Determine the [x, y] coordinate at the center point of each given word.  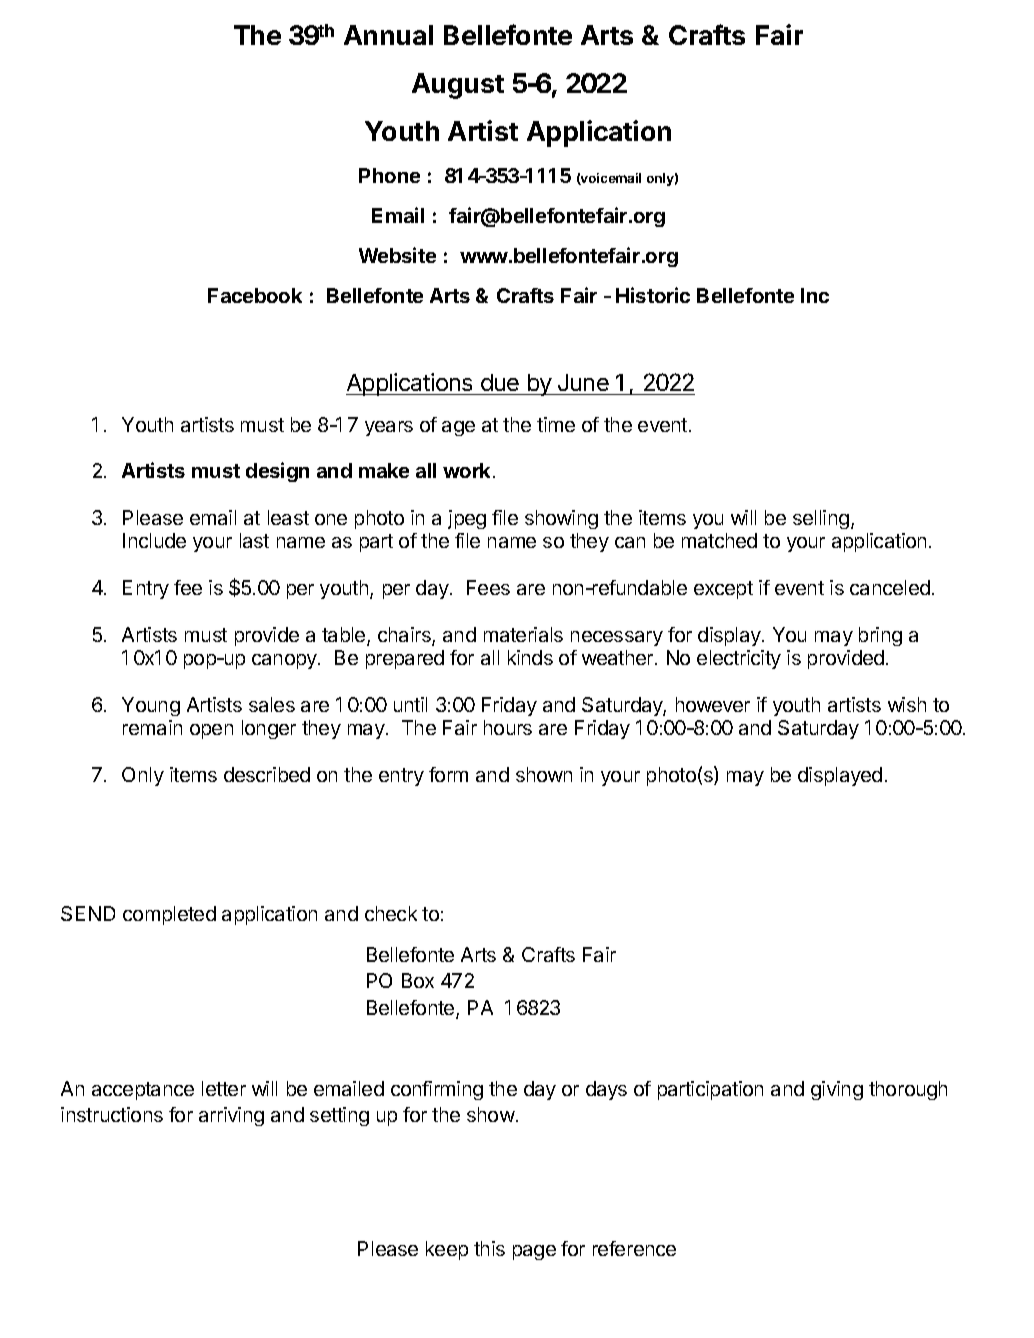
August [458, 86]
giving [837, 1090]
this [489, 1248]
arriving [231, 1116]
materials [523, 634]
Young [151, 706]
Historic [653, 295]
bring [880, 636]
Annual [388, 35]
